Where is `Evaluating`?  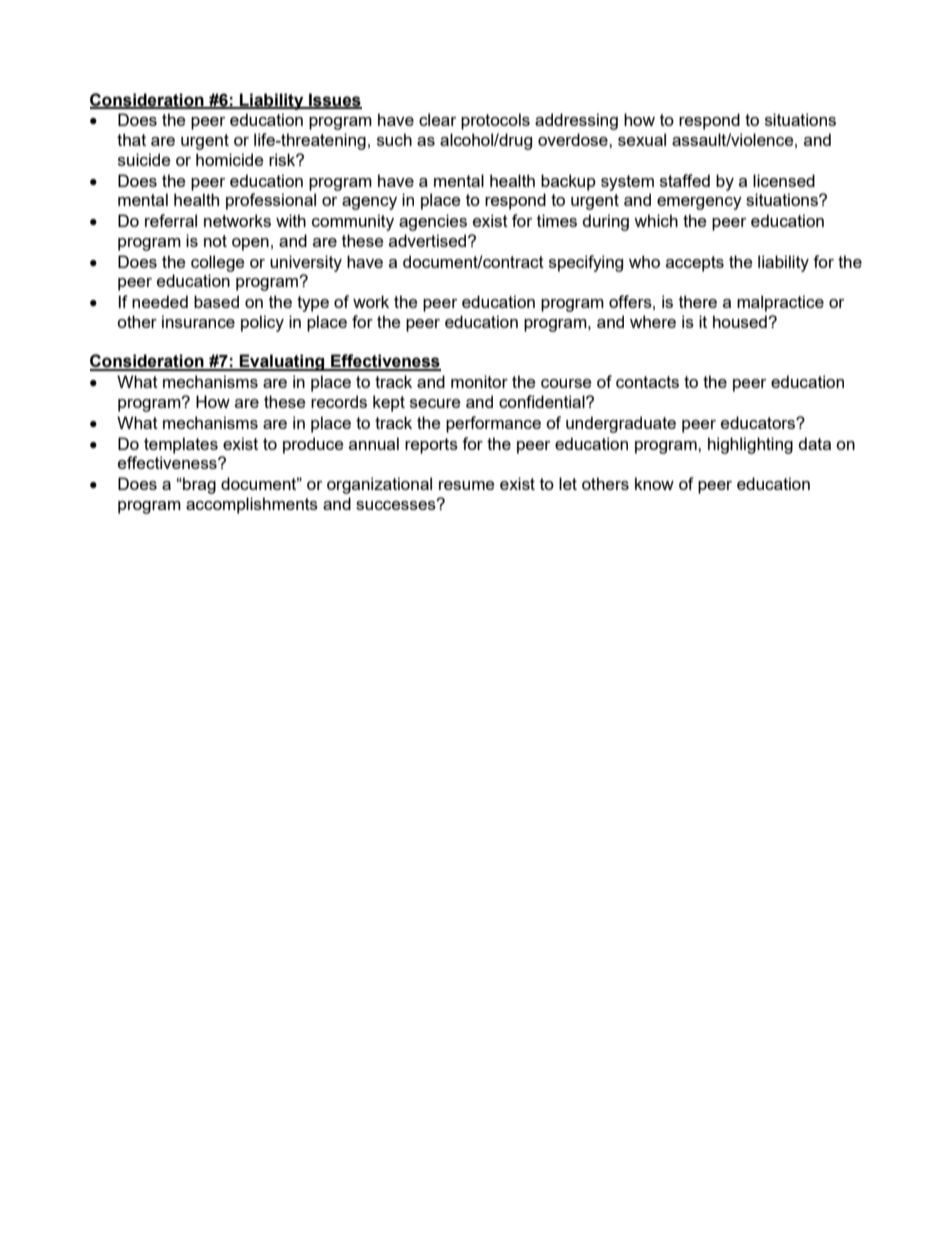 Evaluating is located at coordinates (282, 362).
